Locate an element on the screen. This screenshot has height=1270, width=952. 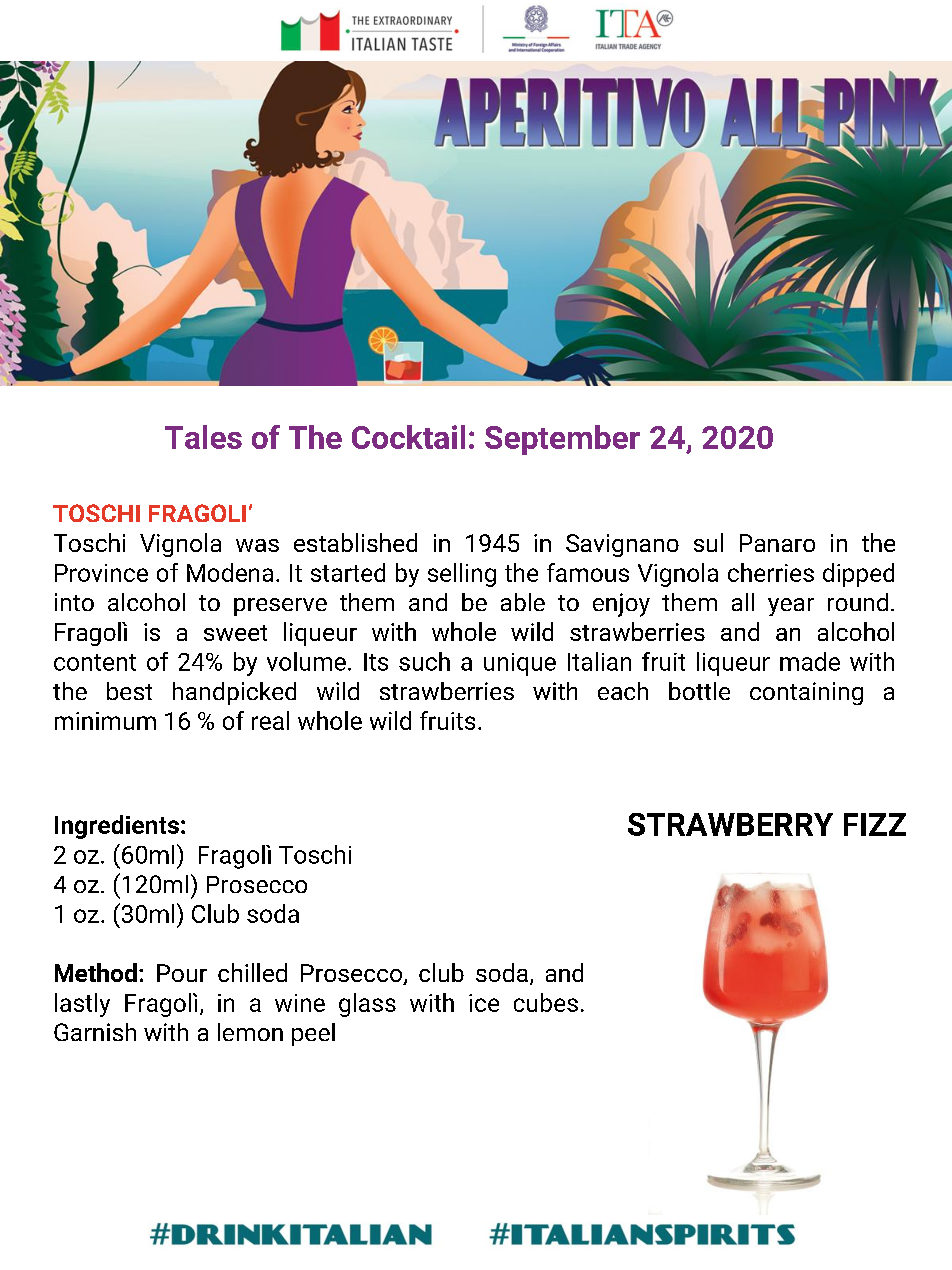
Cocktail is located at coordinates (408, 437).
